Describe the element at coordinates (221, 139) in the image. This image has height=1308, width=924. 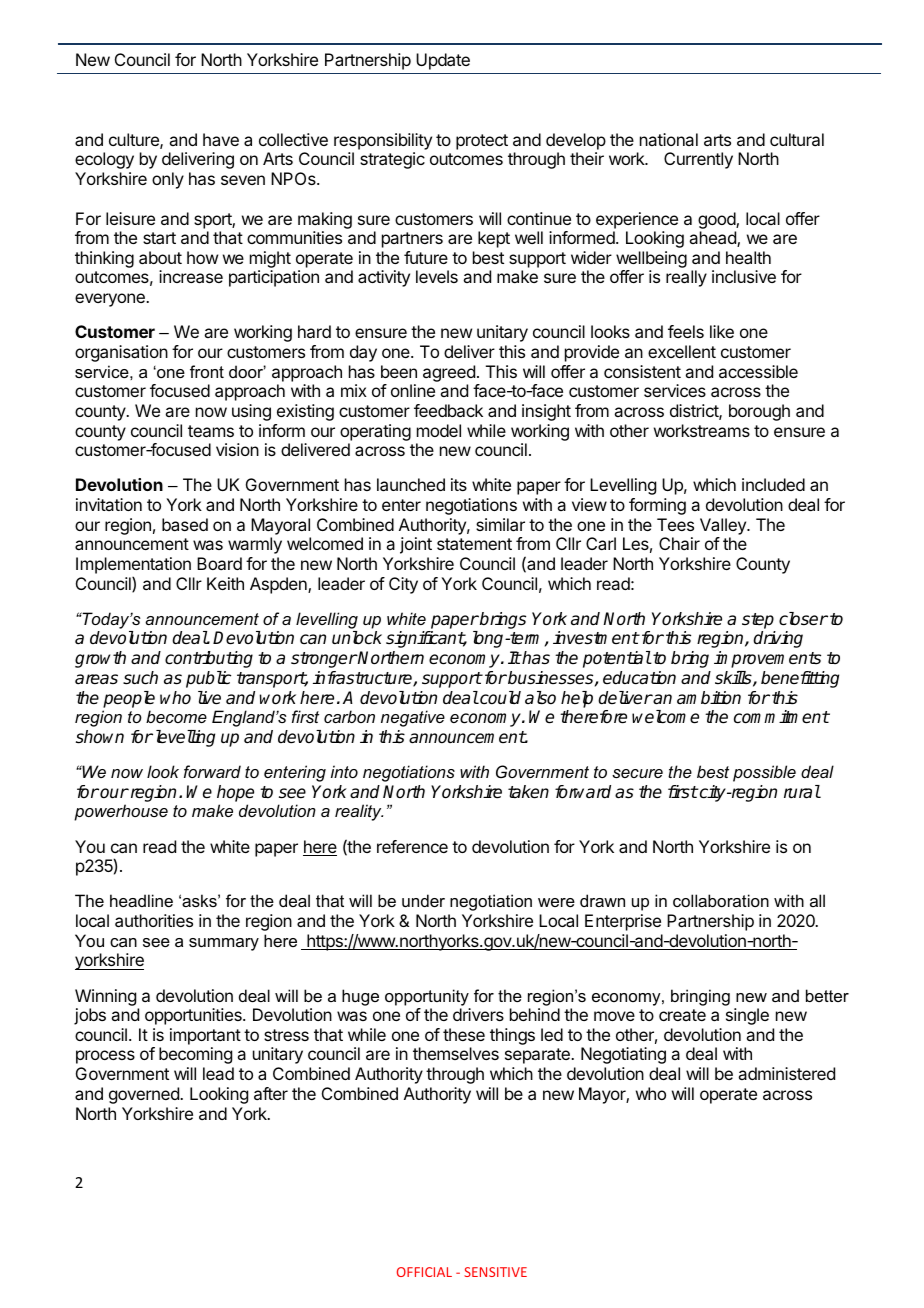
I see `have` at that location.
